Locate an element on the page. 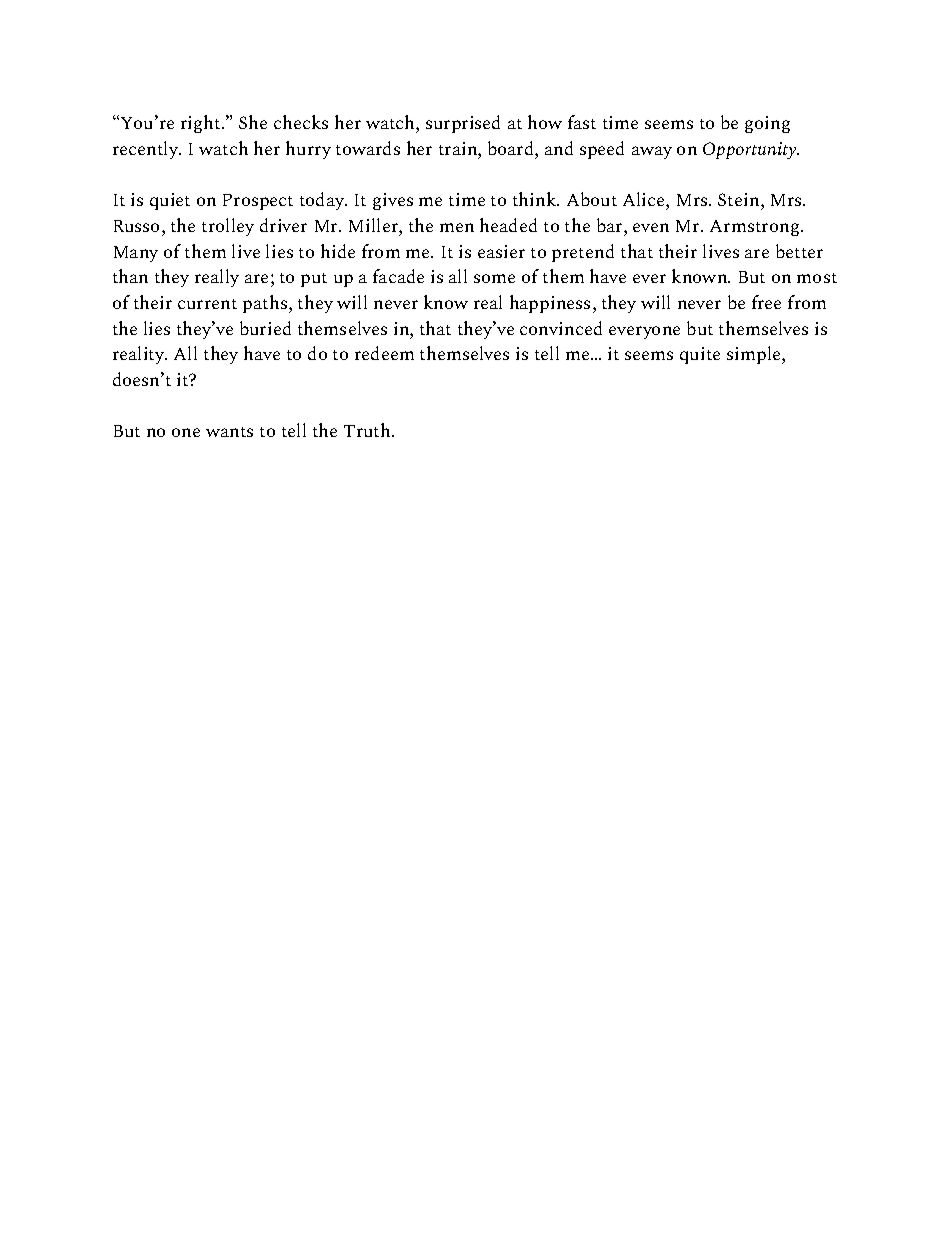 The image size is (952, 1233). most is located at coordinates (817, 278).
